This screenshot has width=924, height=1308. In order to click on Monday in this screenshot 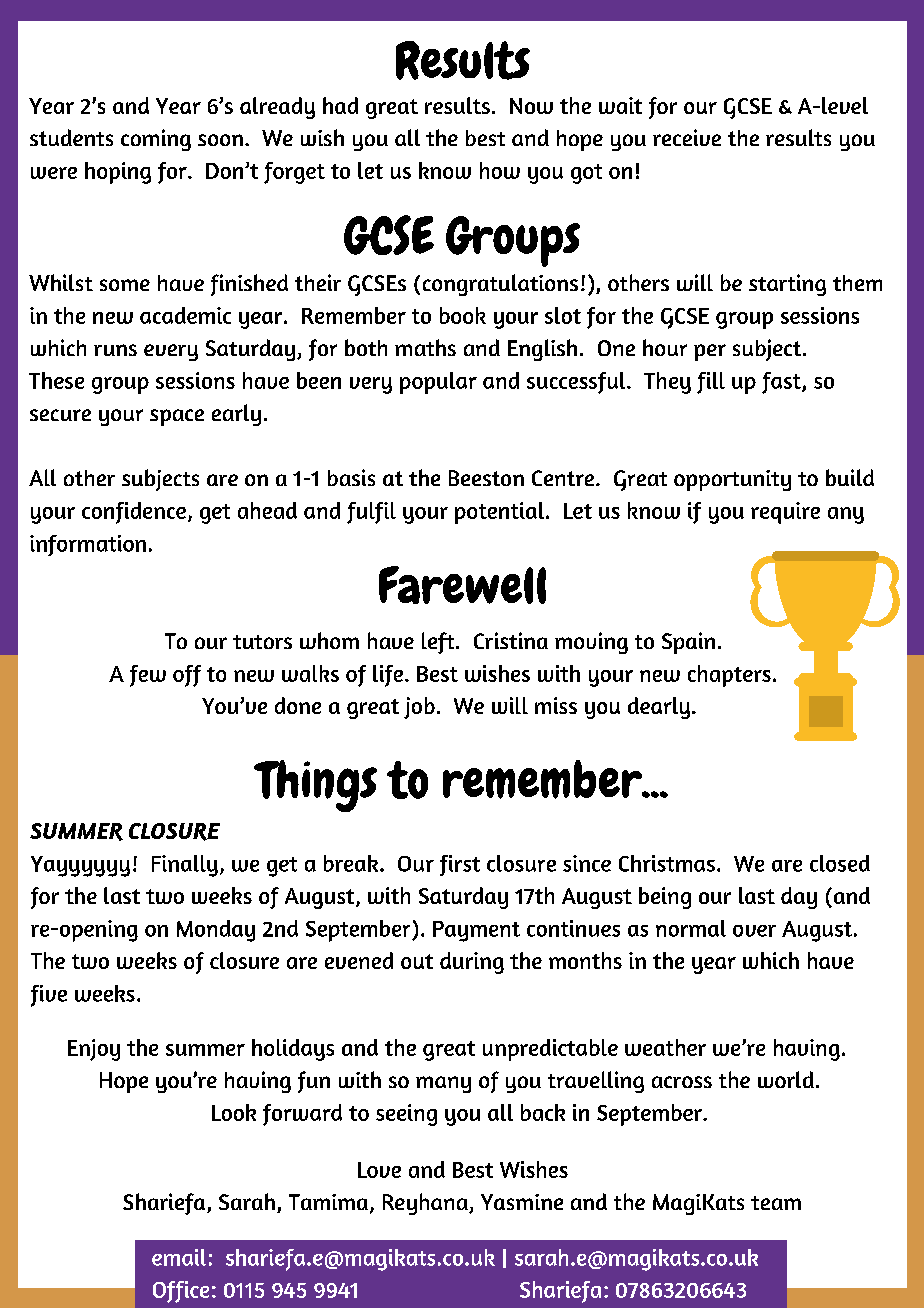, I will do `click(216, 931)`.
